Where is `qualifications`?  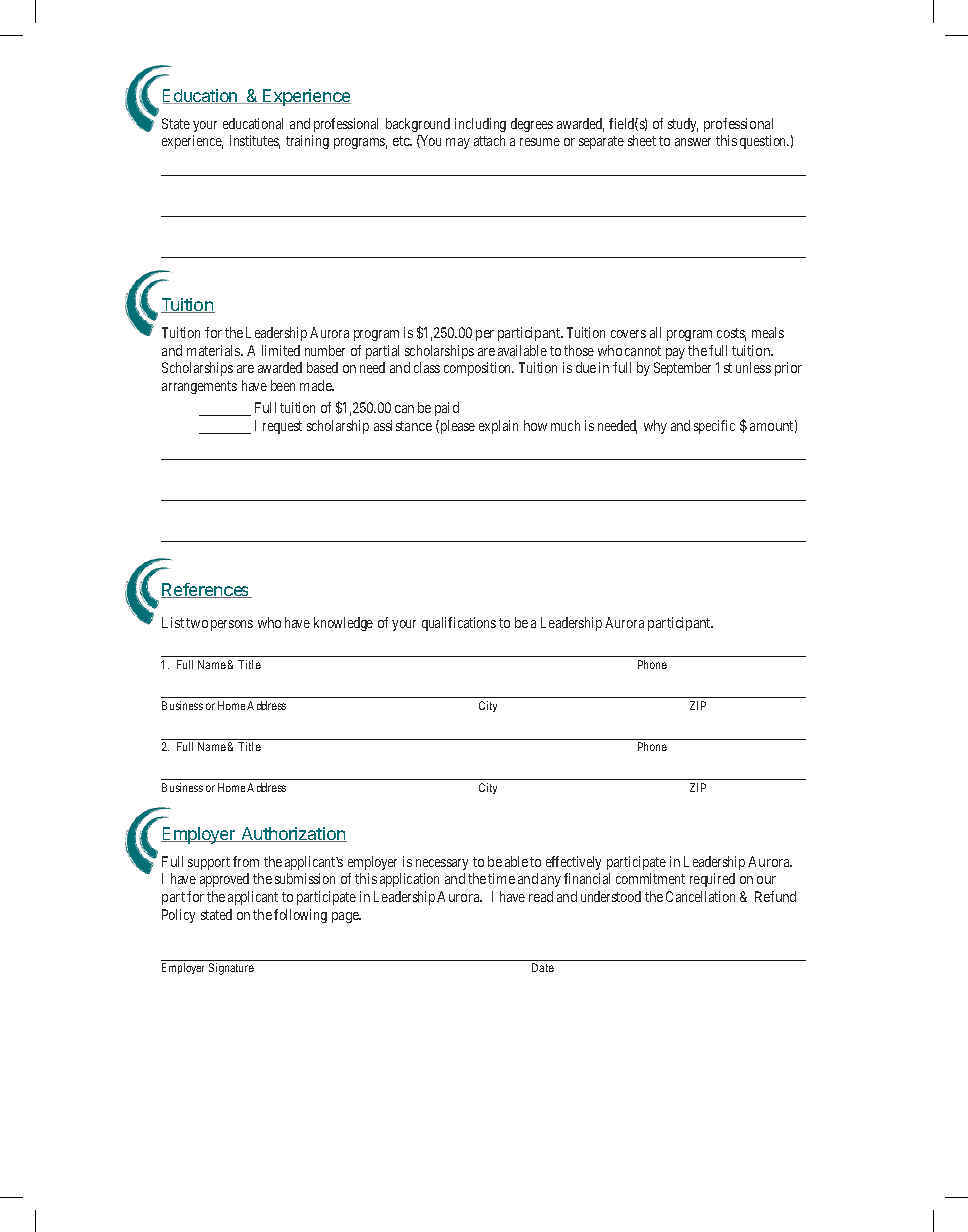
qualifications is located at coordinates (459, 624).
